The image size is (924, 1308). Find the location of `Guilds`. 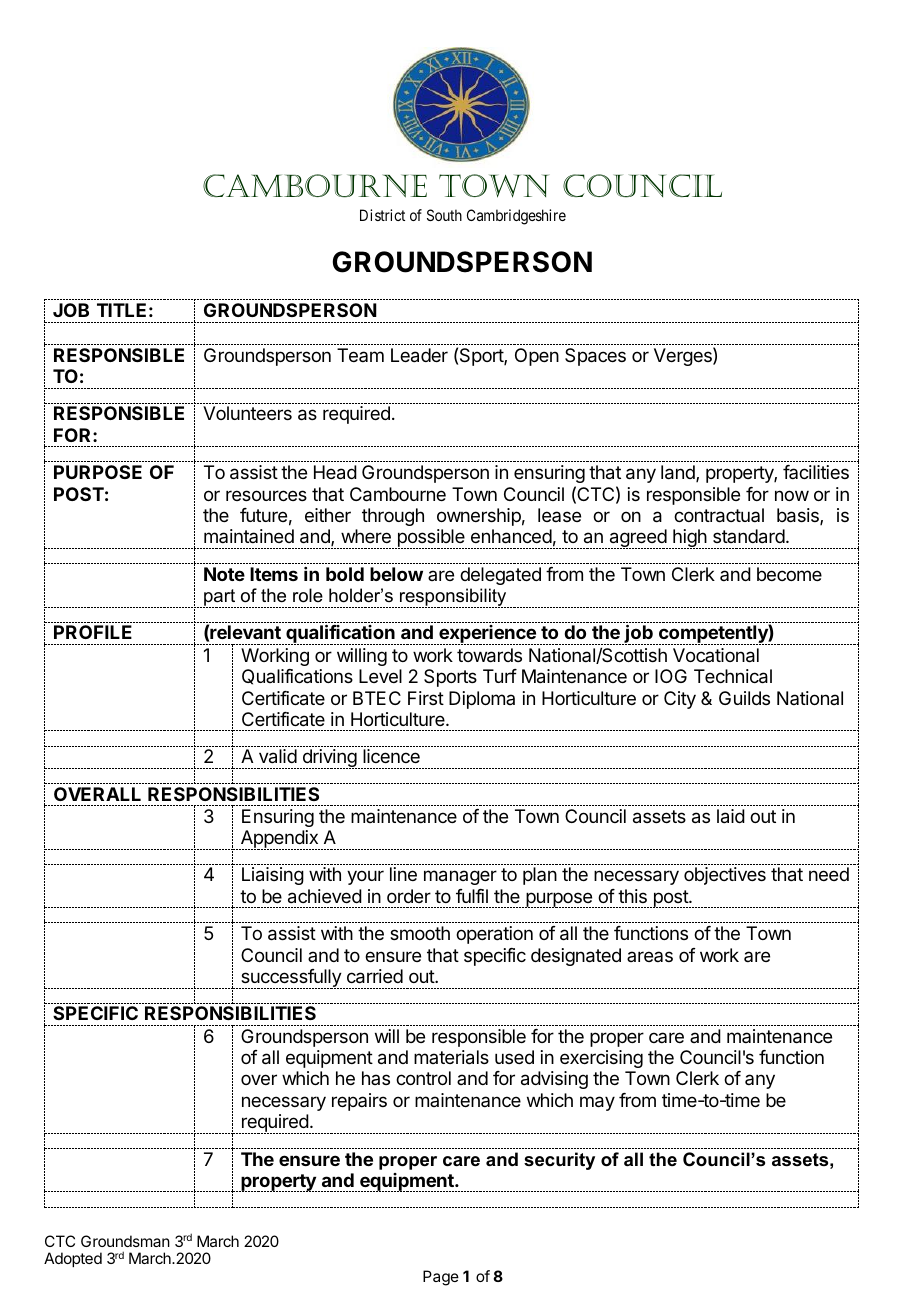

Guilds is located at coordinates (744, 698).
